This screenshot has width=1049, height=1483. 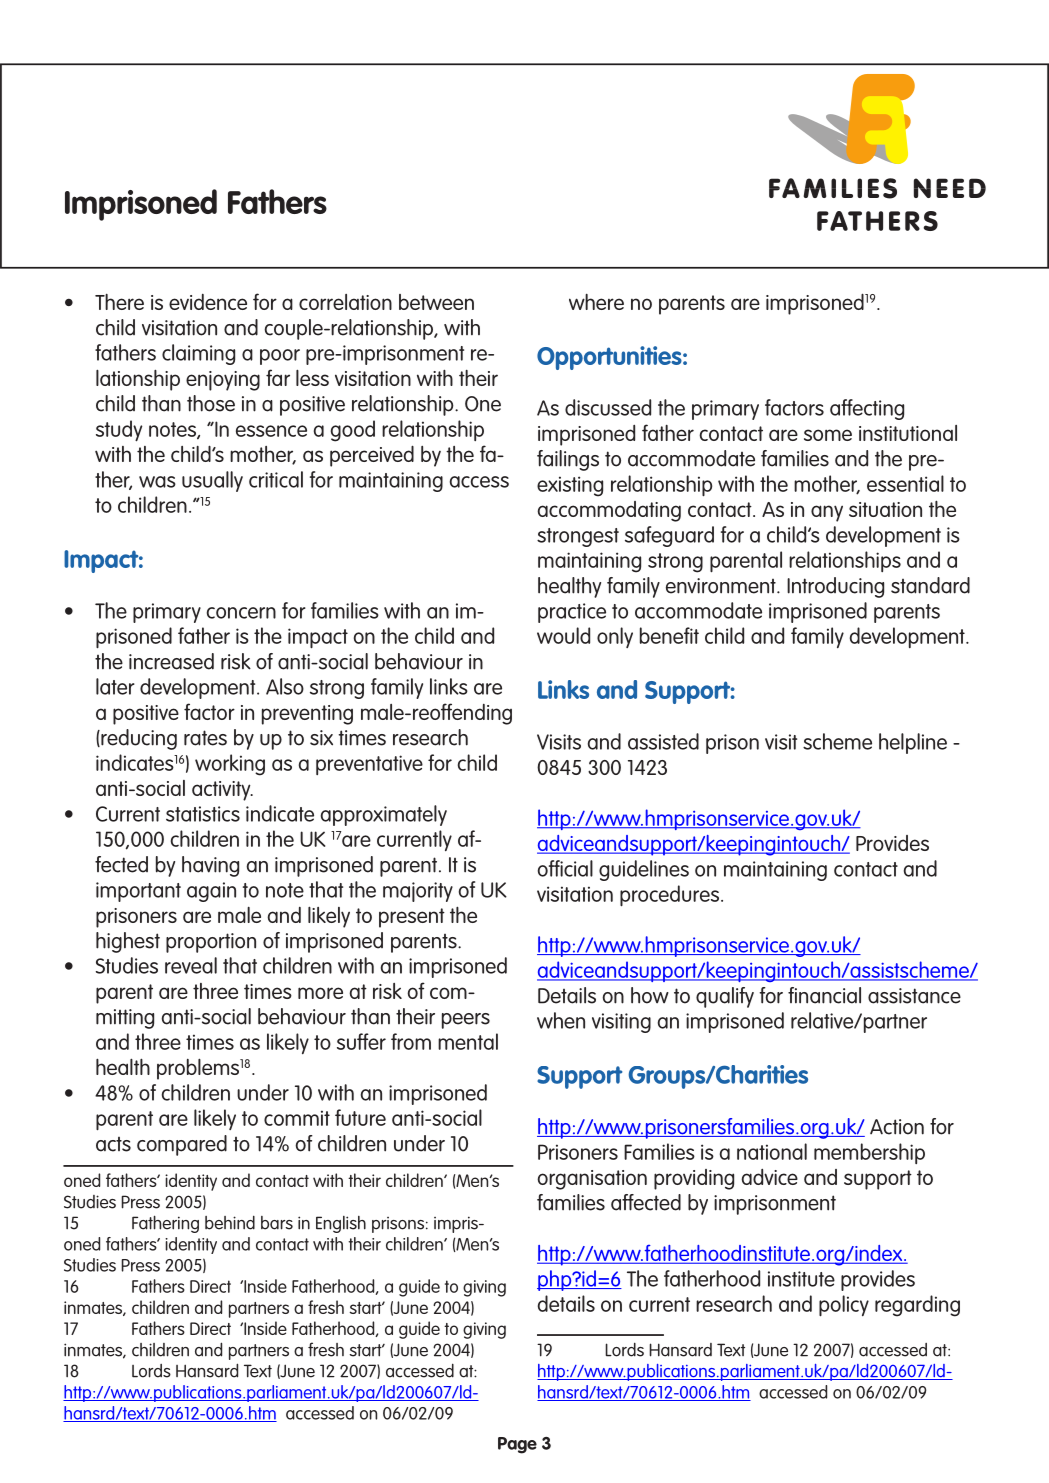 What do you see at coordinates (592, 1180) in the screenshot?
I see `organisation` at bounding box center [592, 1180].
